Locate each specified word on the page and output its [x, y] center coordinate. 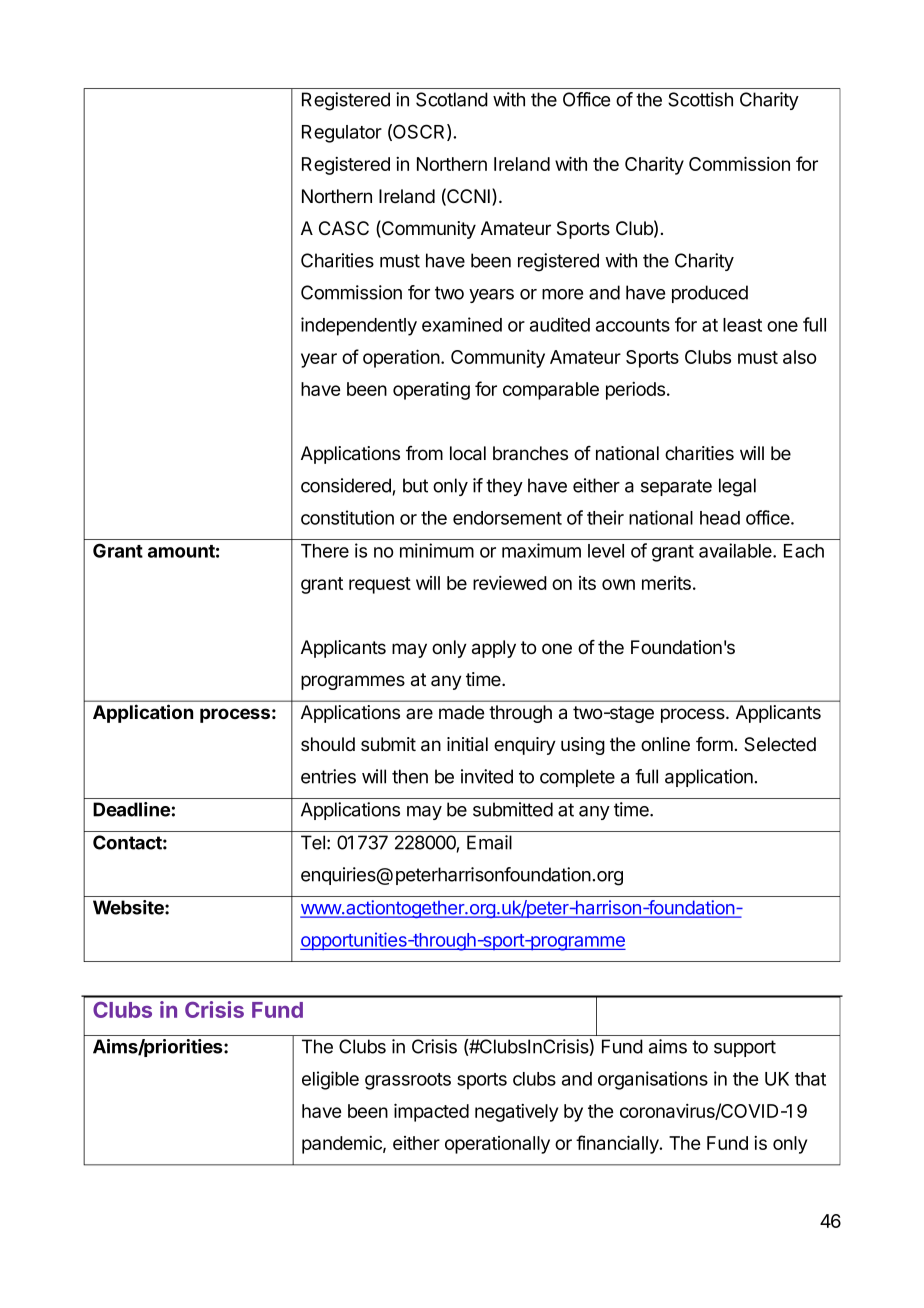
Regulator [342, 134]
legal [737, 487]
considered [346, 485]
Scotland [452, 99]
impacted [431, 1112]
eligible [330, 1080]
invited [487, 776]
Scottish [700, 99]
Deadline [131, 809]
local [468, 453]
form [714, 744]
